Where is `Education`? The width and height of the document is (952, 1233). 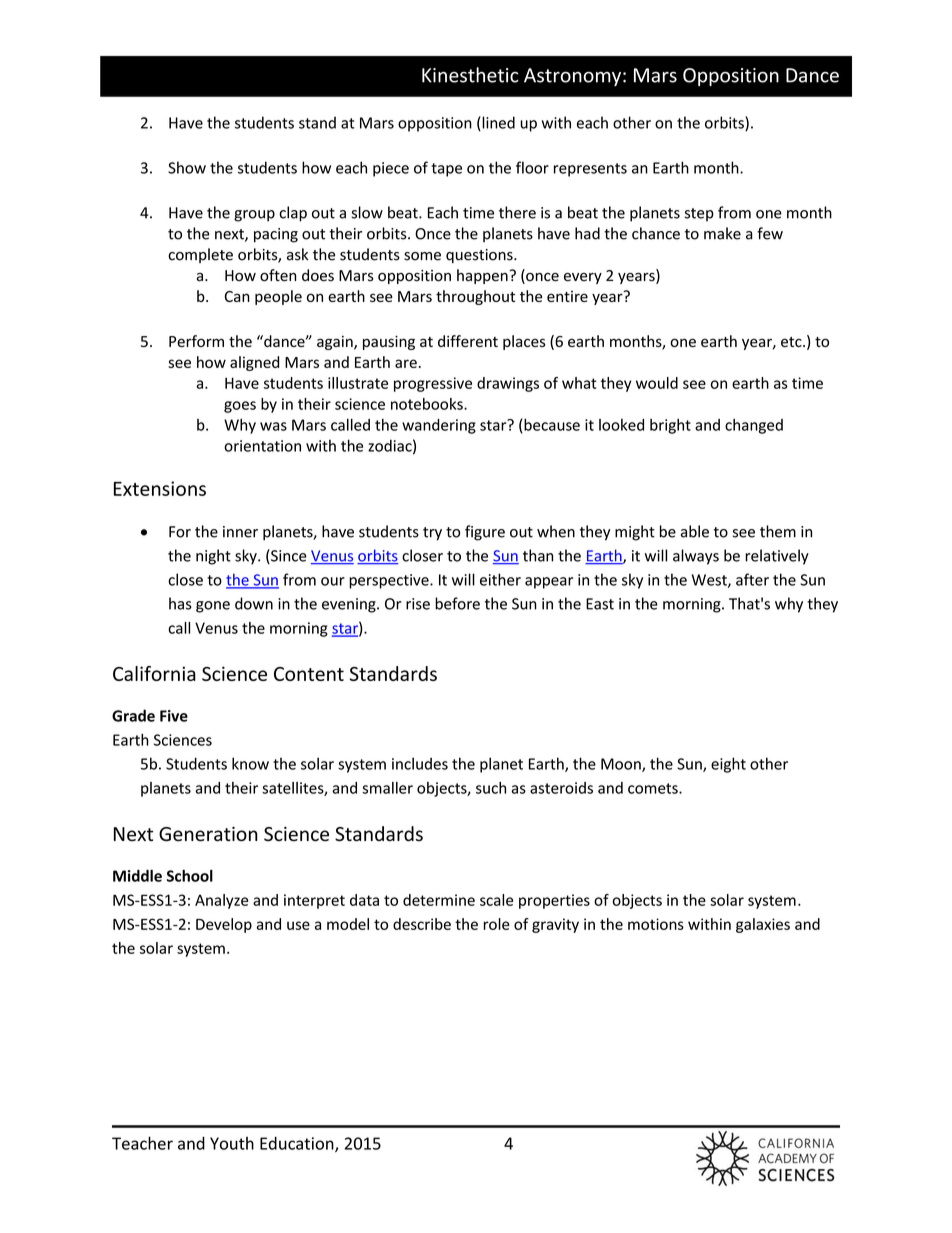
Education is located at coordinates (298, 1144).
